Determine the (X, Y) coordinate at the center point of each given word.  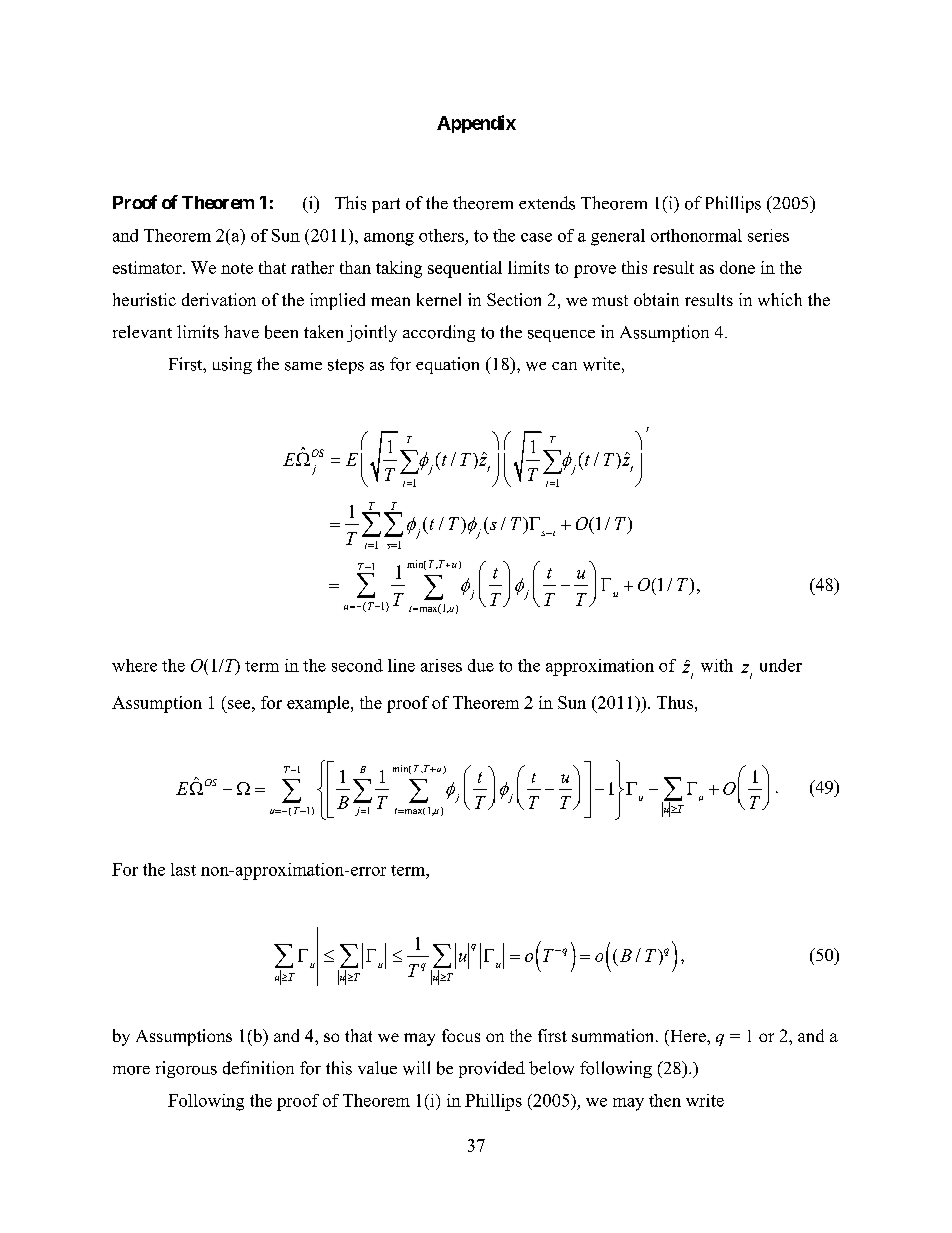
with (717, 665)
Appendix (476, 124)
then (665, 1100)
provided (492, 1069)
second (357, 665)
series (768, 235)
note (237, 268)
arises (441, 665)
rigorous (186, 1069)
